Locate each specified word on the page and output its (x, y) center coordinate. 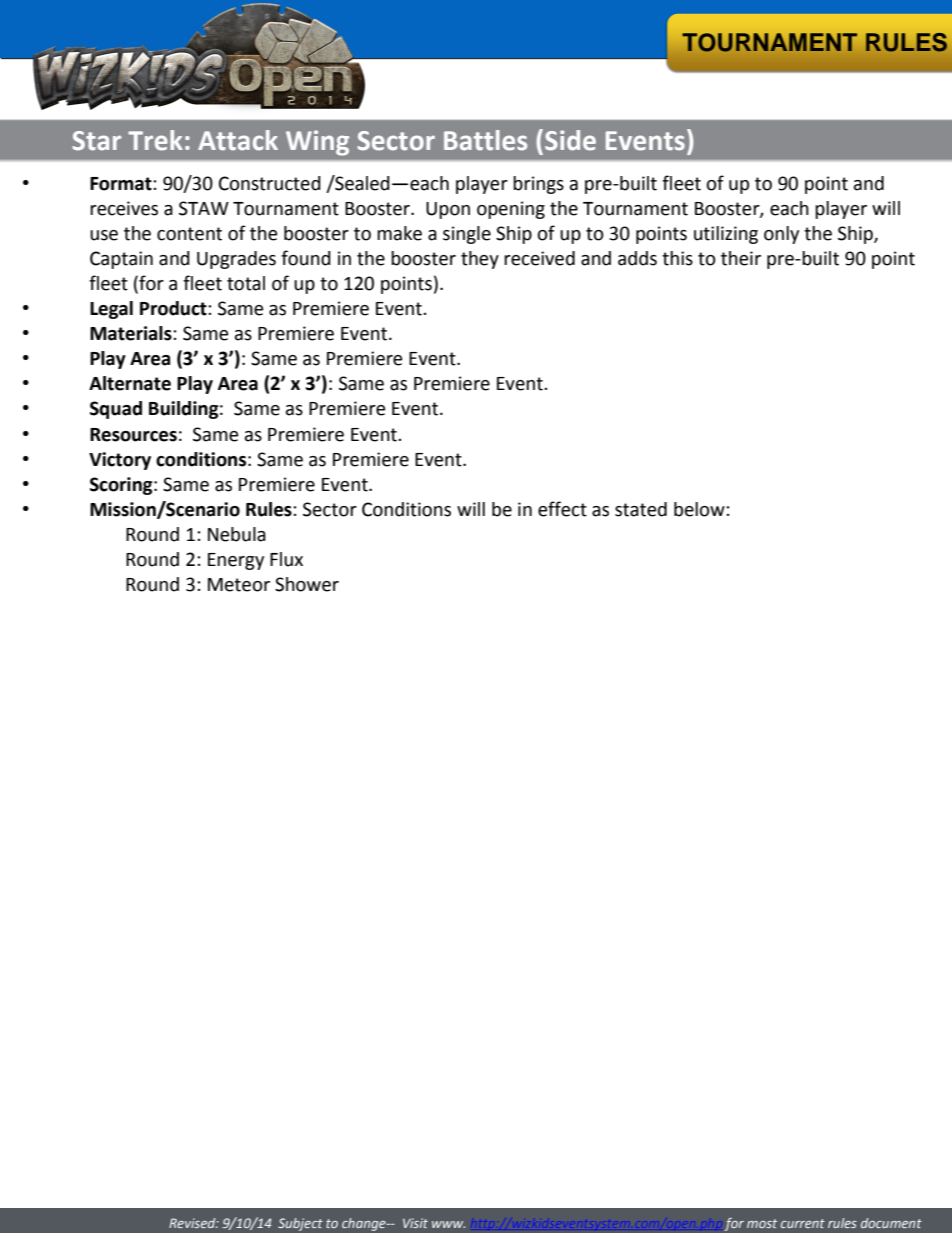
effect (562, 509)
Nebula (237, 534)
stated (641, 509)
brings (538, 185)
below (700, 509)
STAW (204, 208)
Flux (286, 559)
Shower (307, 584)
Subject (300, 1224)
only (781, 235)
